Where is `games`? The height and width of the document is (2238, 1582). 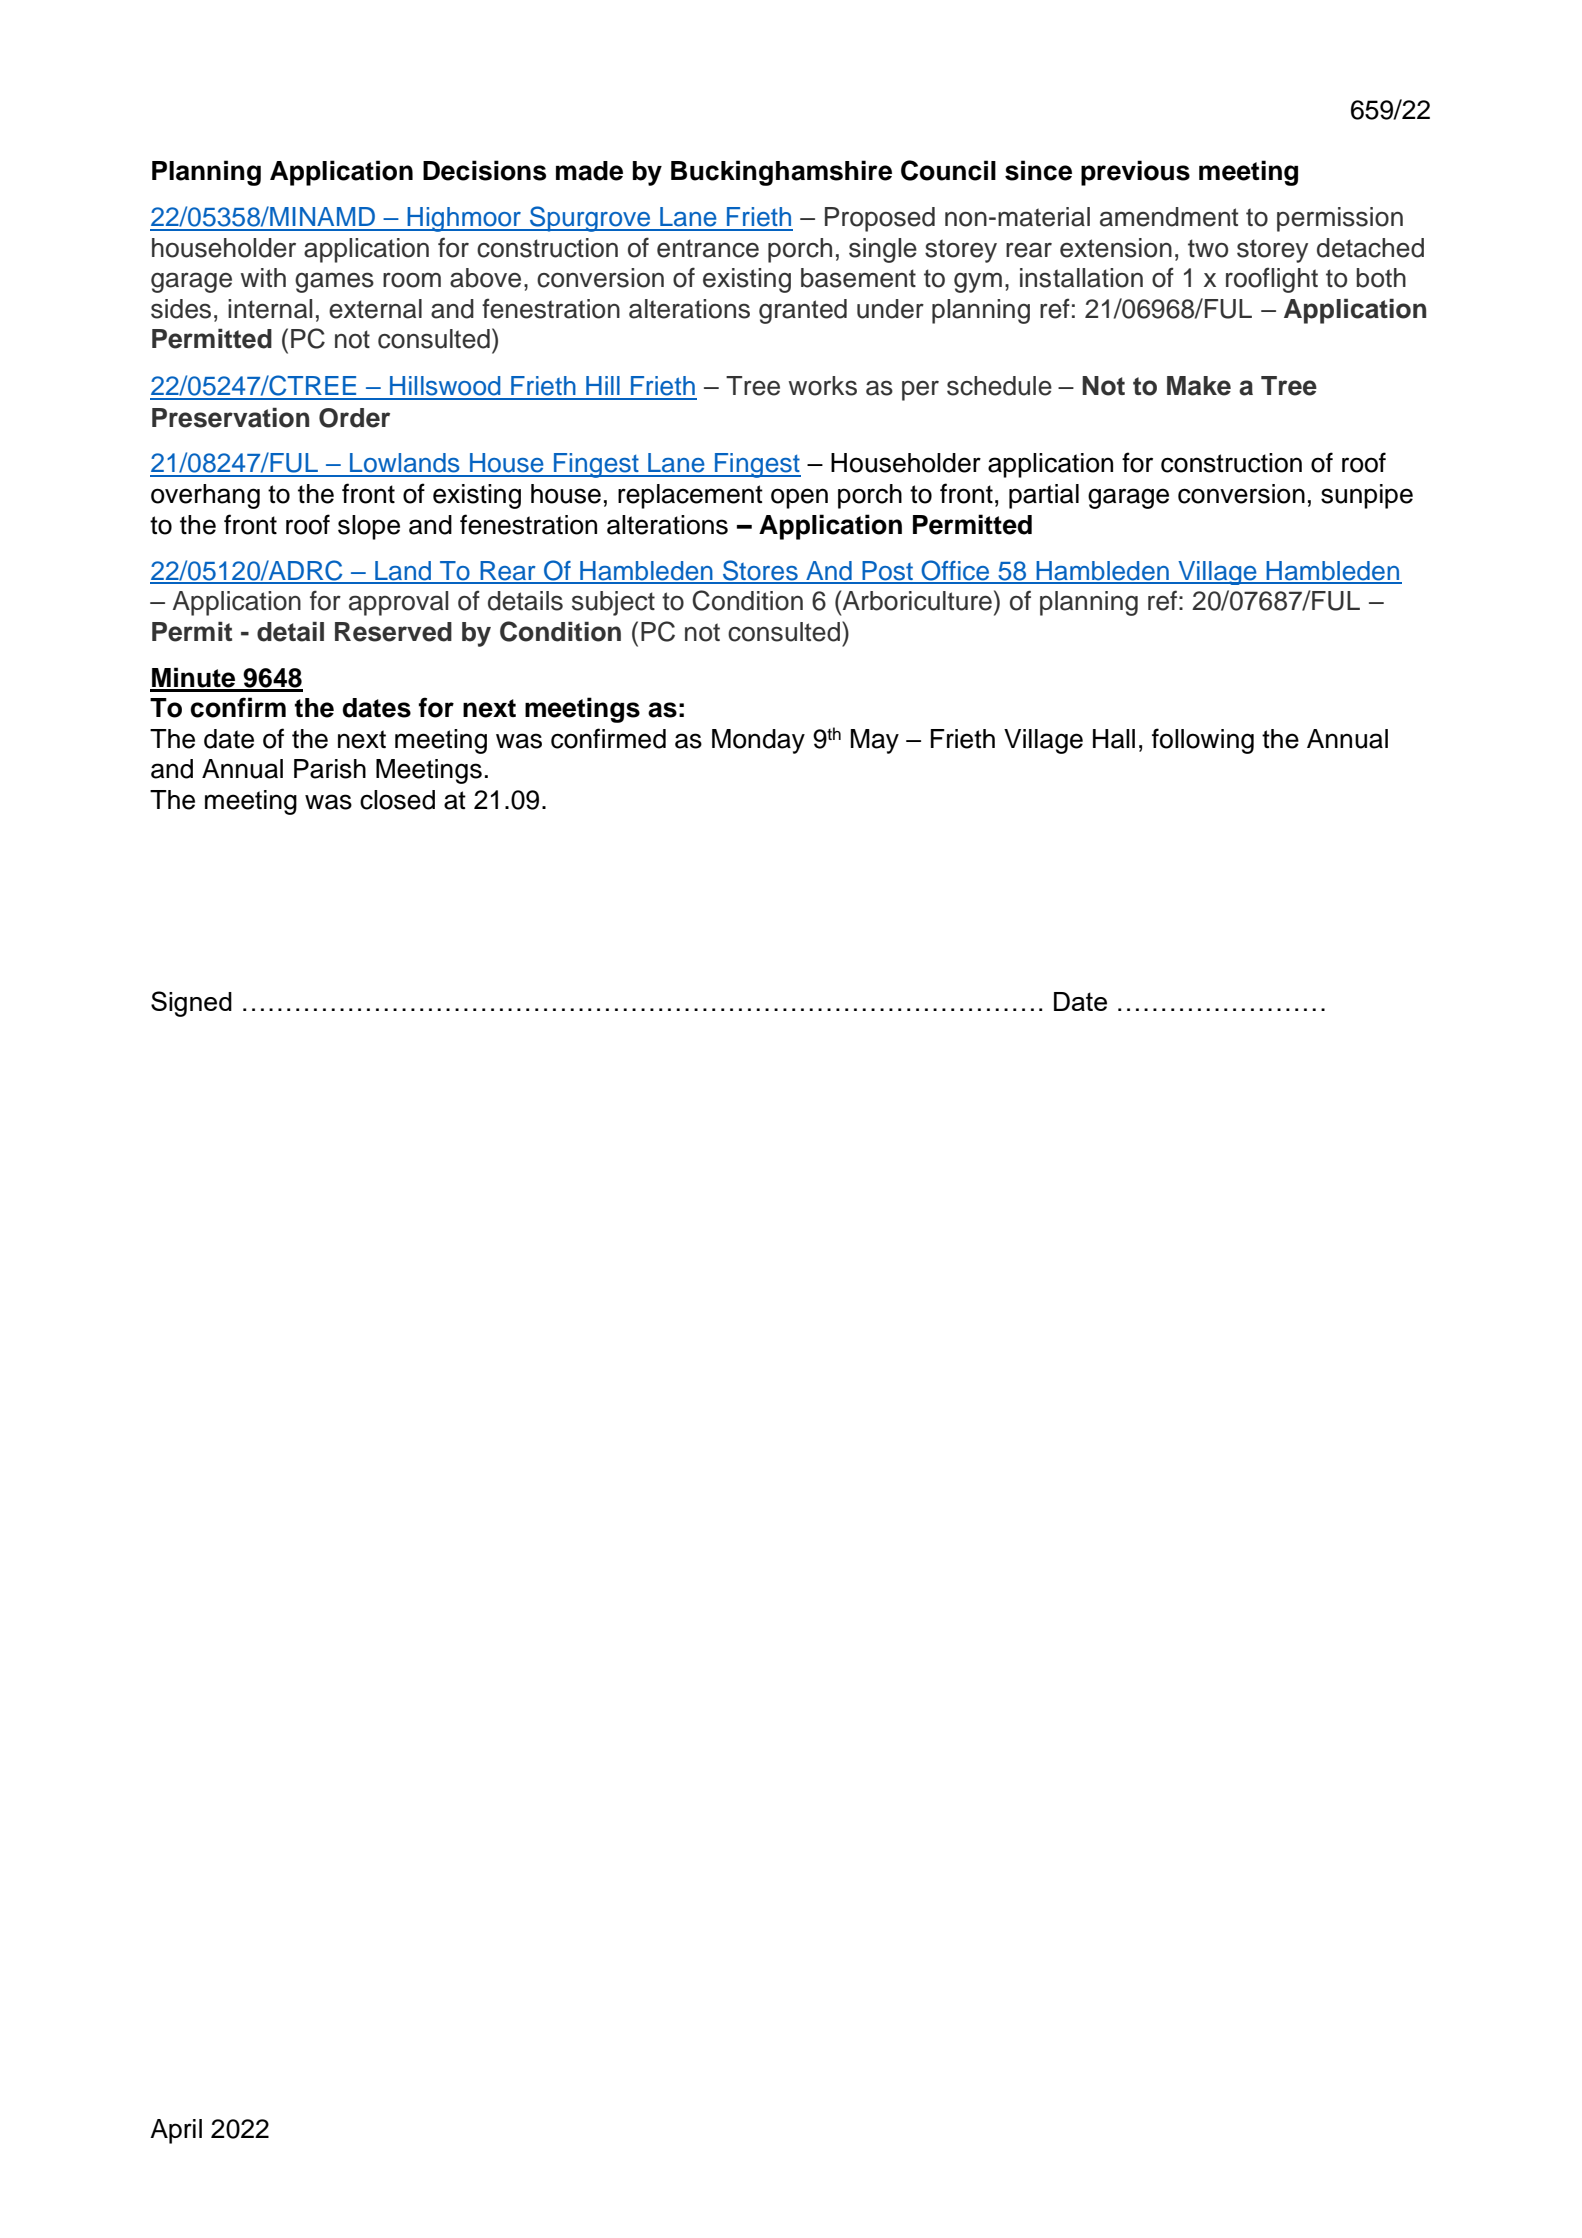 games is located at coordinates (334, 282).
